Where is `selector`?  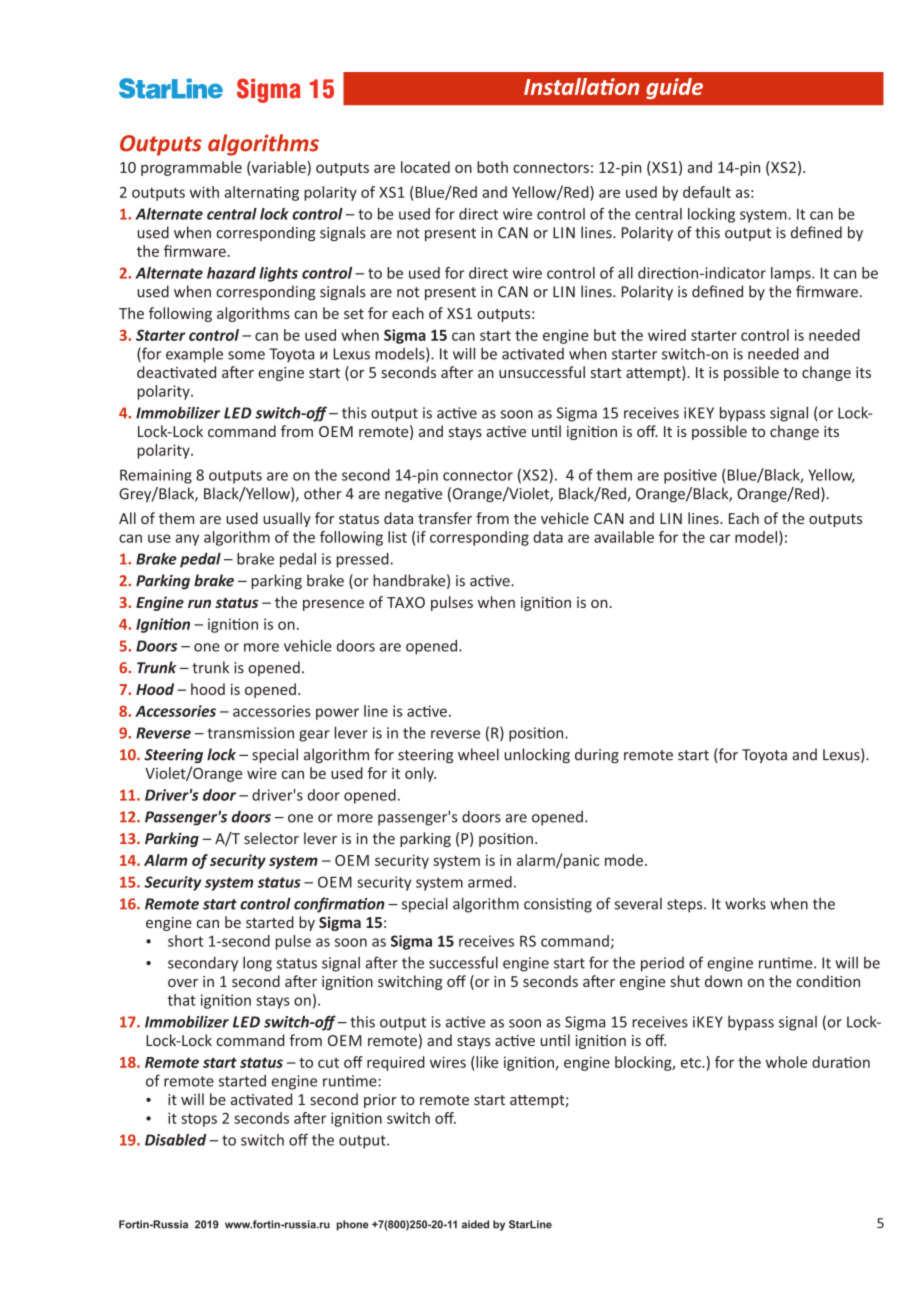
selector is located at coordinates (271, 838).
